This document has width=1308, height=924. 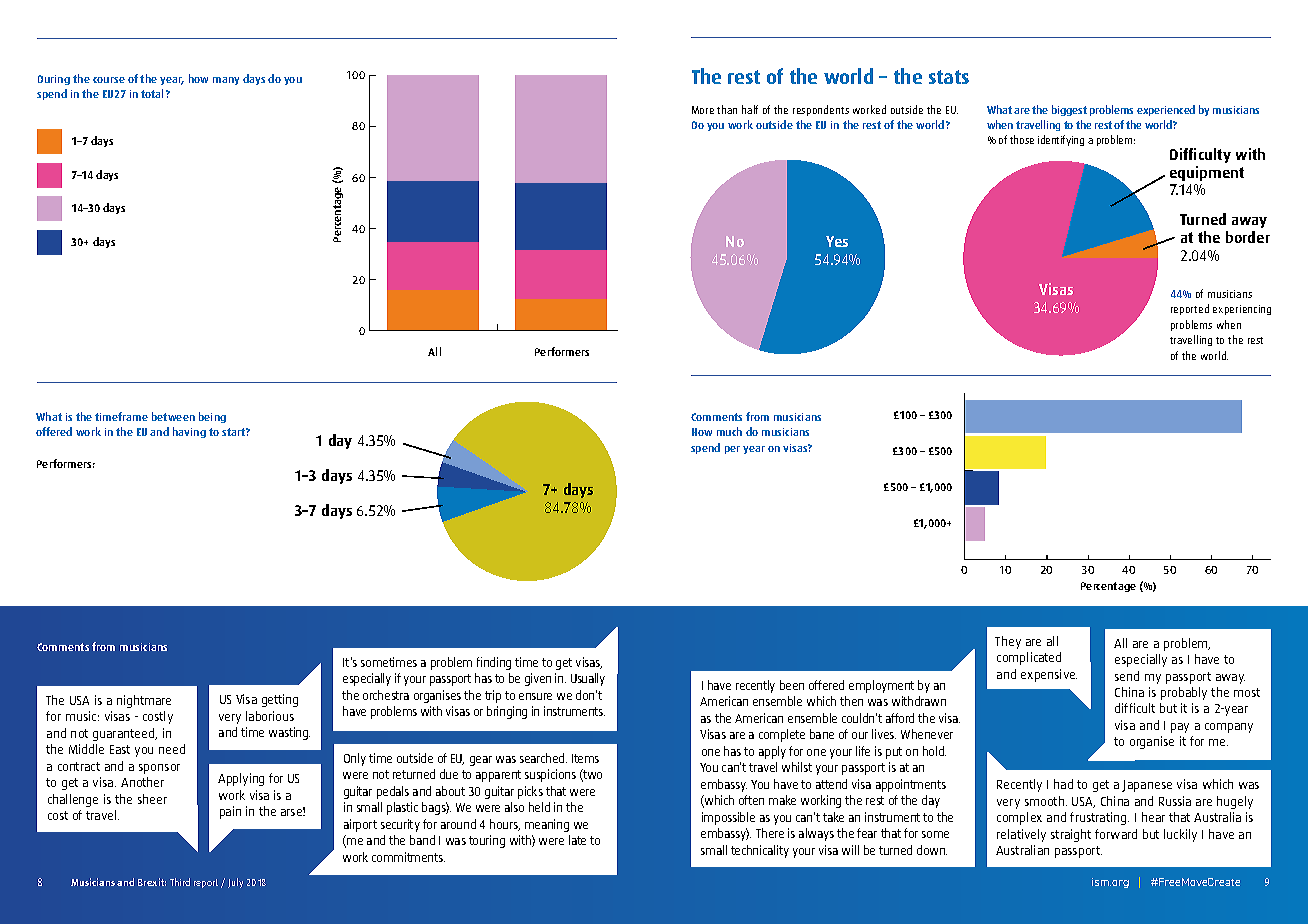 I want to click on late, so click(x=577, y=840).
